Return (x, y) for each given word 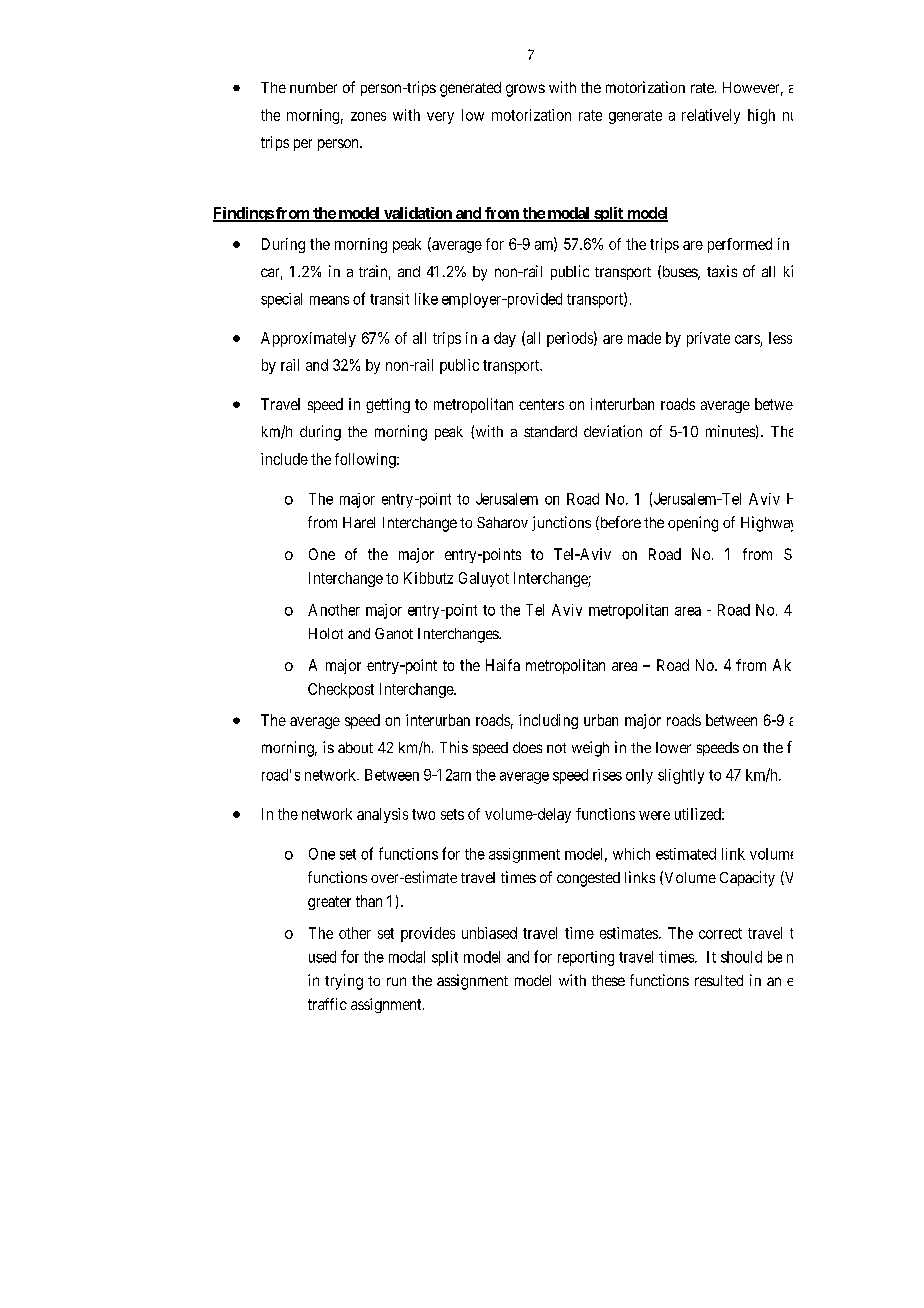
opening (693, 524)
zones (368, 116)
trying (344, 982)
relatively (711, 116)
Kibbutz (428, 578)
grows (525, 90)
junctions (561, 523)
